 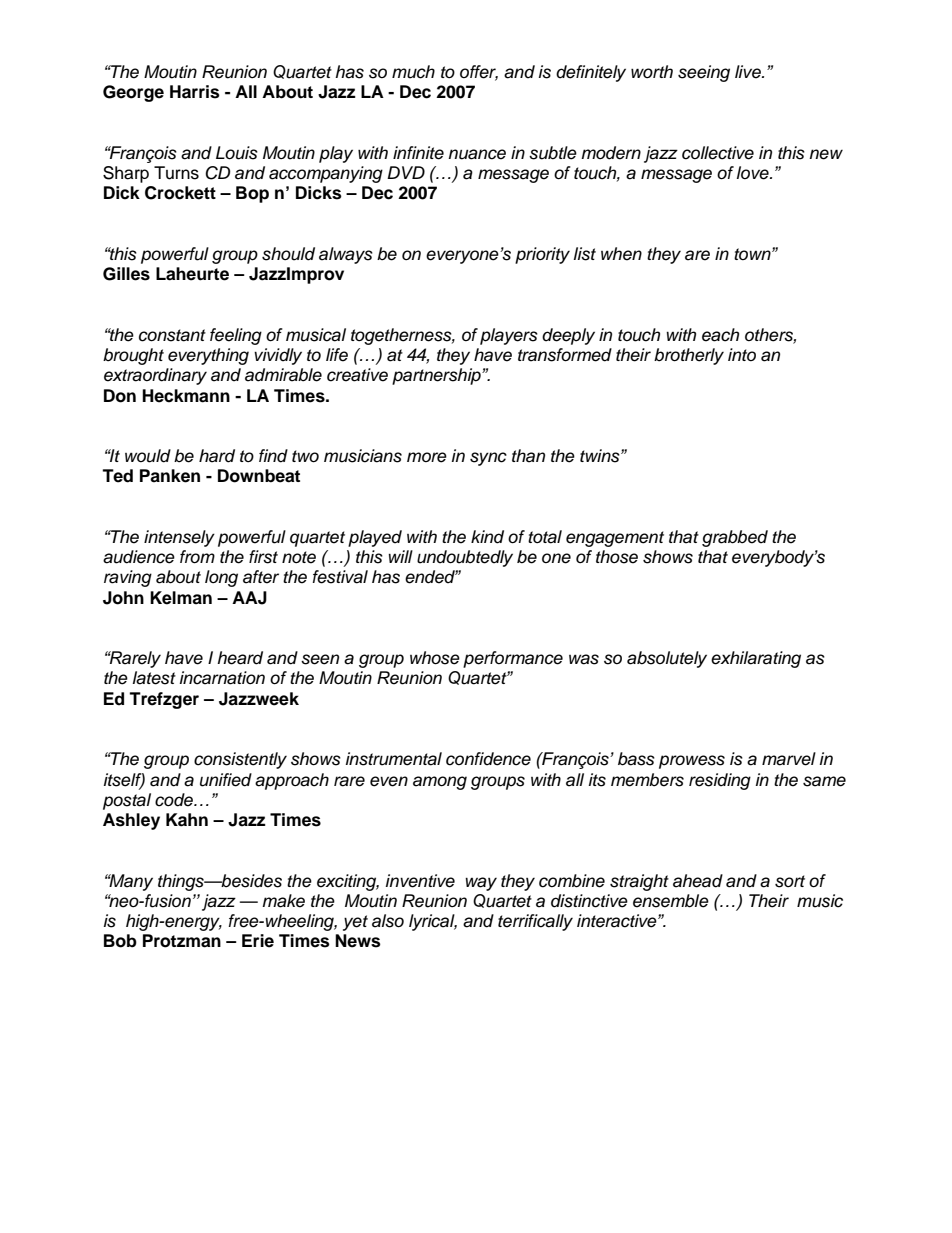 What do you see at coordinates (195, 92) in the screenshot?
I see `Harris` at bounding box center [195, 92].
